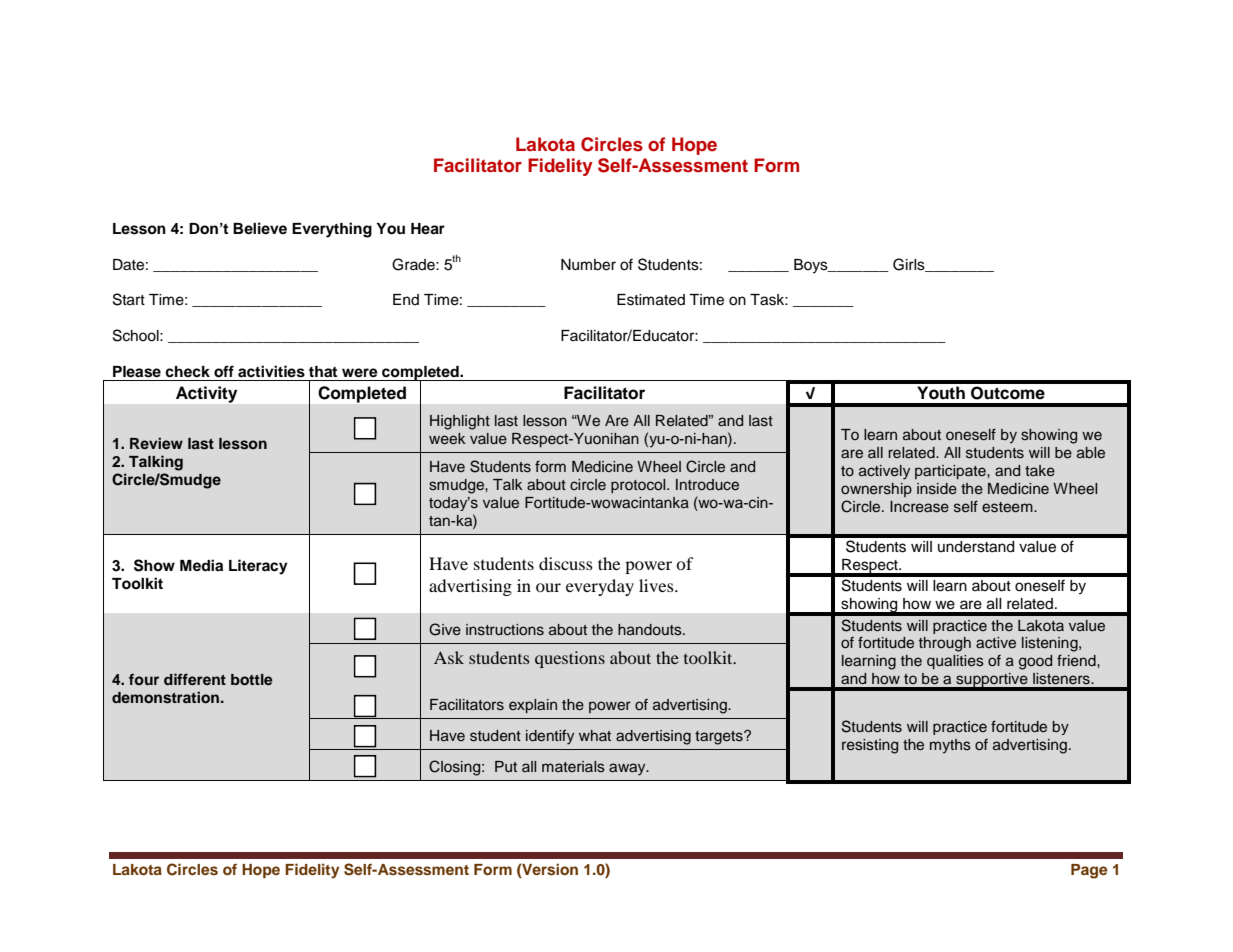 This screenshot has width=1233, height=952. What do you see at coordinates (1091, 452) in the screenshot?
I see `able` at bounding box center [1091, 452].
